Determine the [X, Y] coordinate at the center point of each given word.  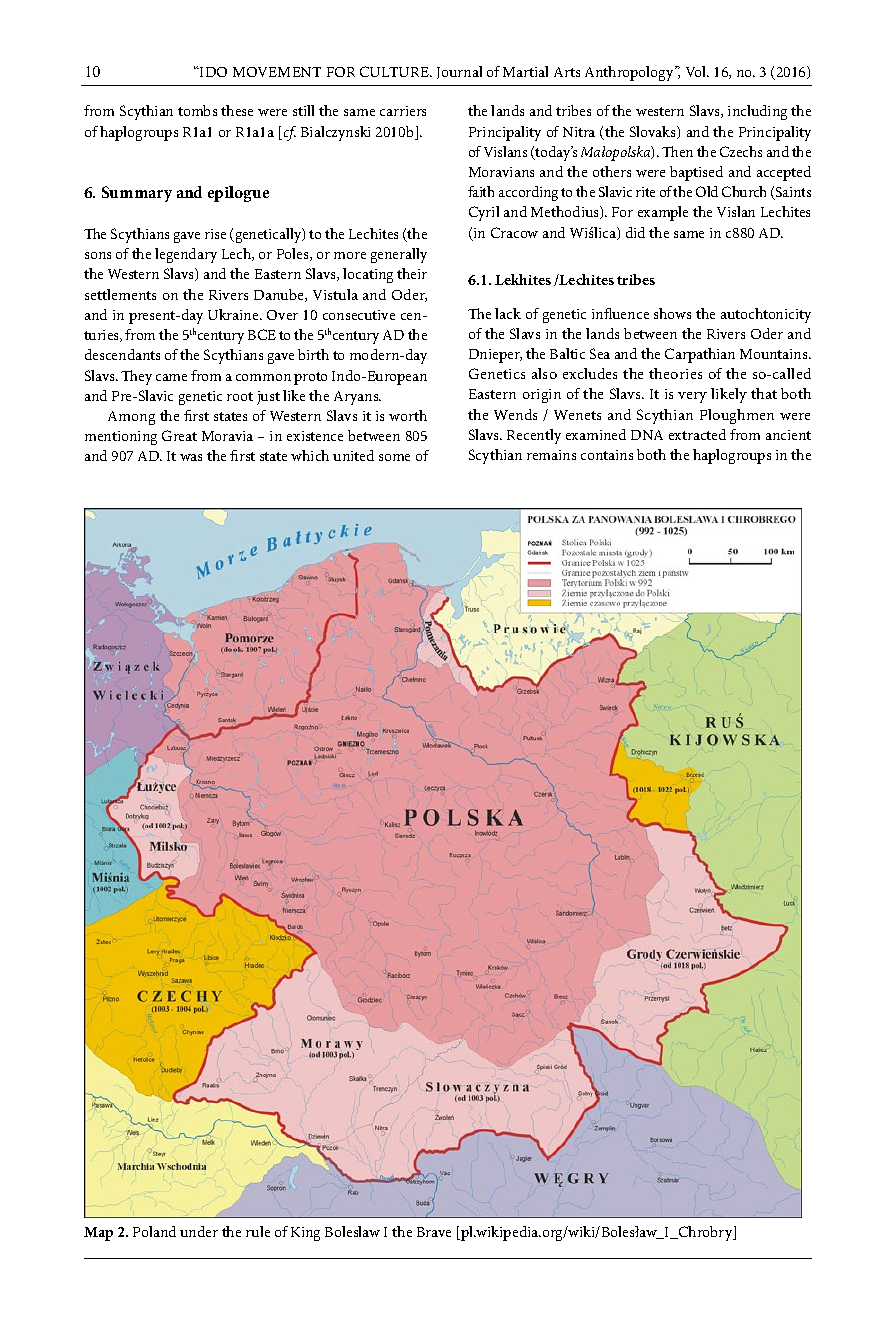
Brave [434, 1232]
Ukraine [234, 314]
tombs [197, 110]
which [310, 455]
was [191, 457]
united [353, 455]
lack [508, 313]
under [199, 1231]
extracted [697, 434]
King [305, 1234]
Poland [154, 1231]
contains [607, 455]
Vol [697, 71]
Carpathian [700, 355]
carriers [403, 111]
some [394, 457]
